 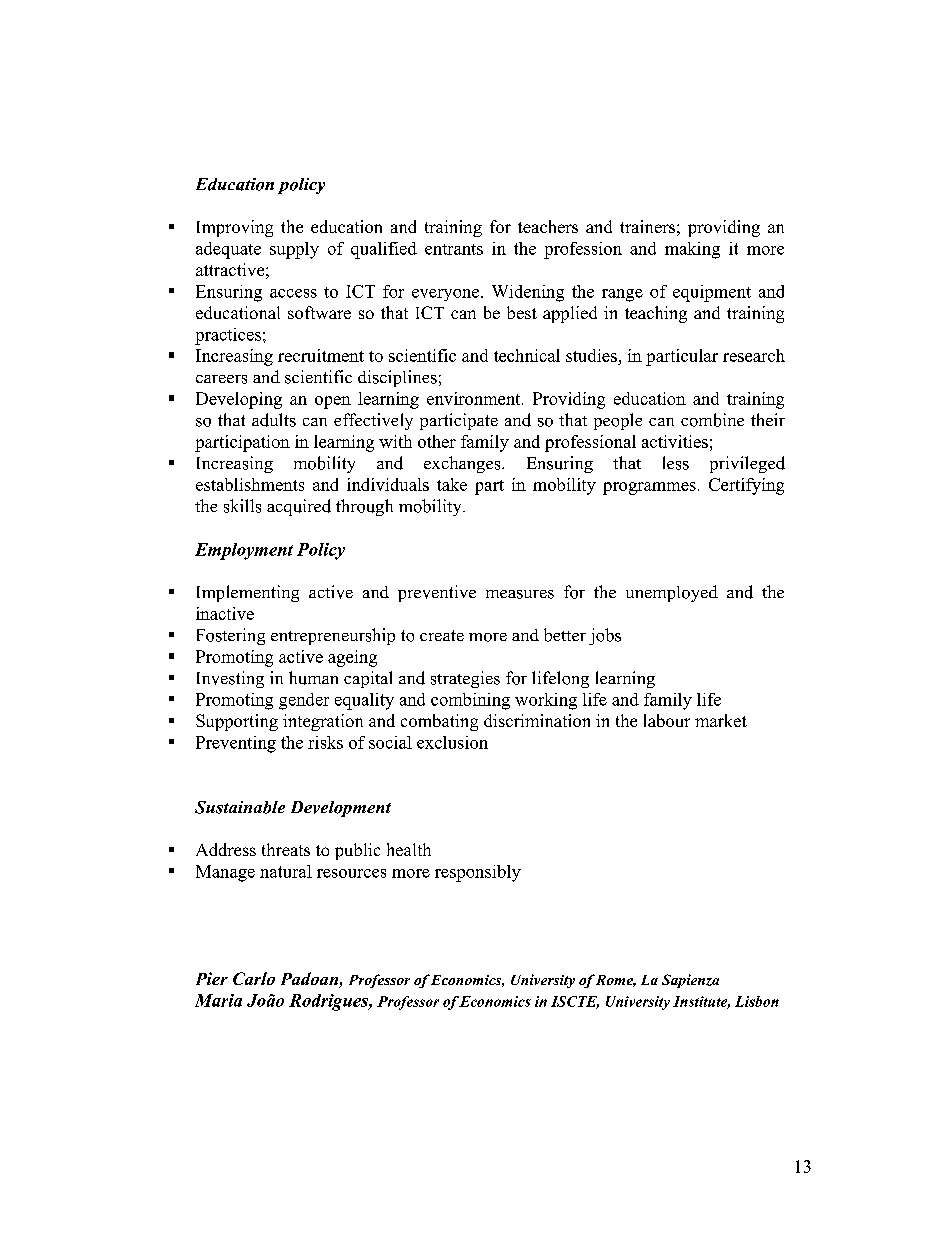 I want to click on measures, so click(x=520, y=594).
